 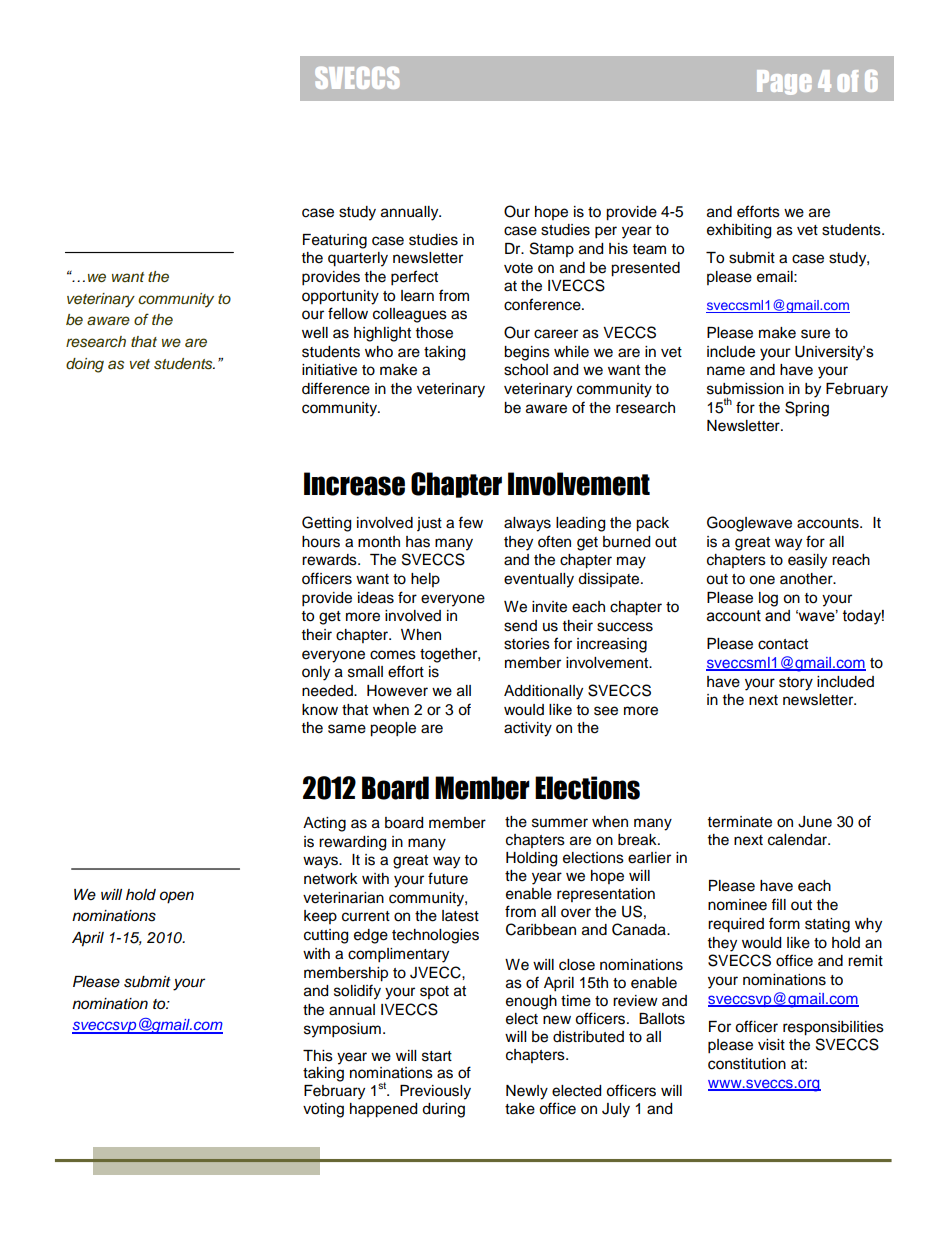 I want to click on another, so click(x=807, y=579).
